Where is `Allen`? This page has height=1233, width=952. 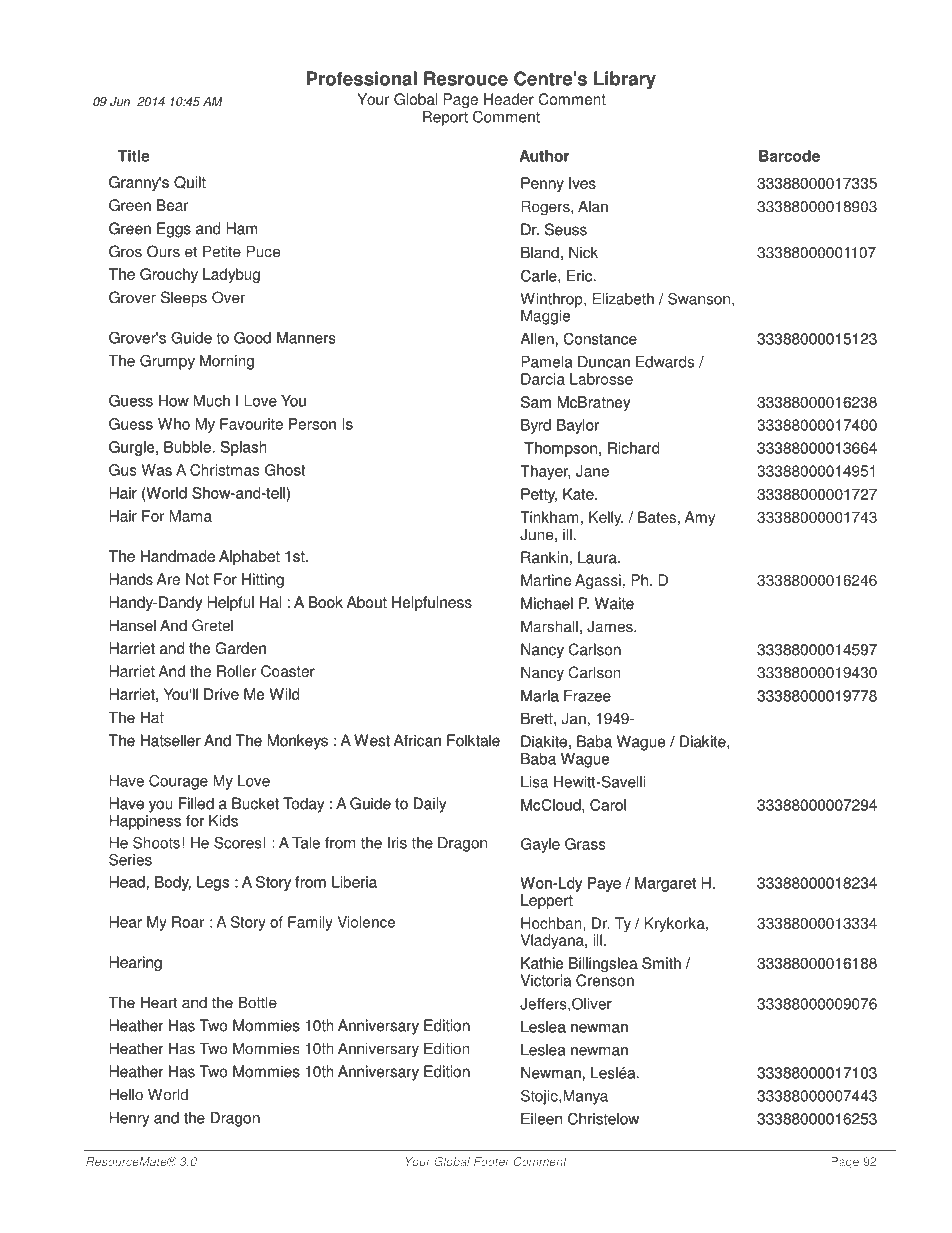
Allen is located at coordinates (537, 339).
